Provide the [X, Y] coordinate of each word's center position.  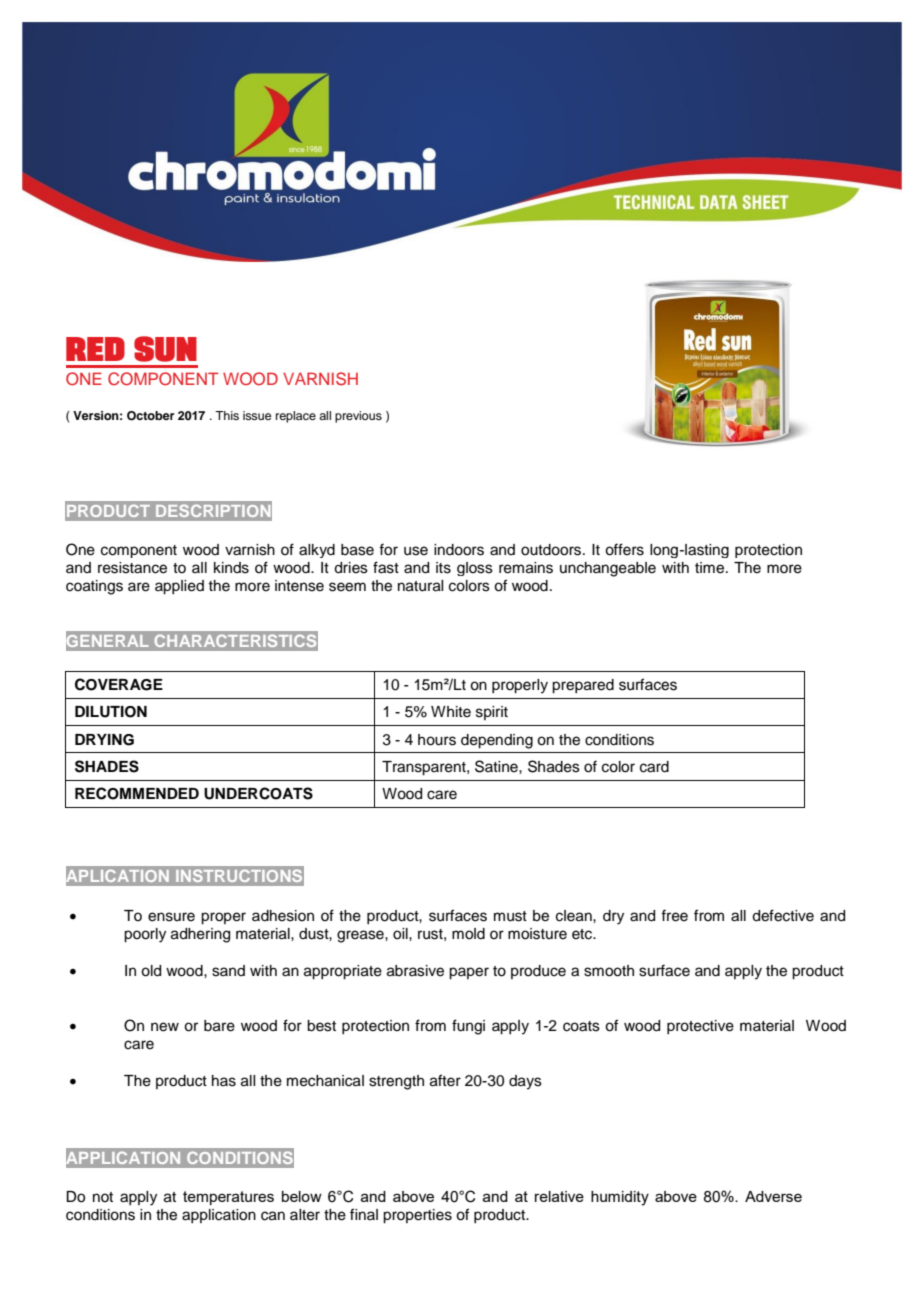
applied [179, 587]
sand [228, 971]
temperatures [228, 1198]
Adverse [773, 1196]
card [654, 767]
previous [358, 417]
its [443, 568]
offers [624, 549]
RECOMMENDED [137, 793]
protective [700, 1027]
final [364, 1214]
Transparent [425, 768]
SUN [165, 349]
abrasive [415, 971]
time [711, 568]
